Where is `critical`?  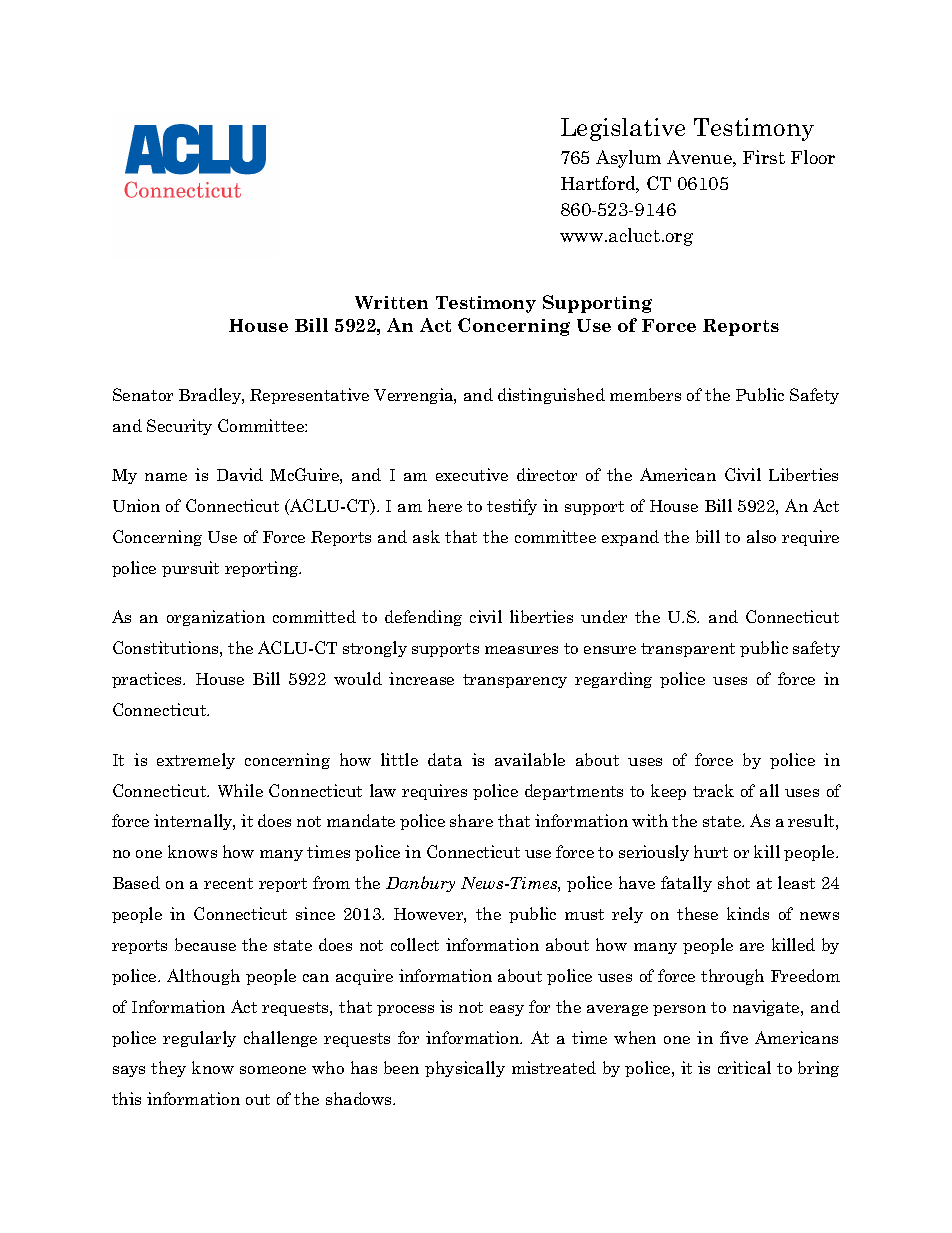
critical is located at coordinates (744, 1067).
